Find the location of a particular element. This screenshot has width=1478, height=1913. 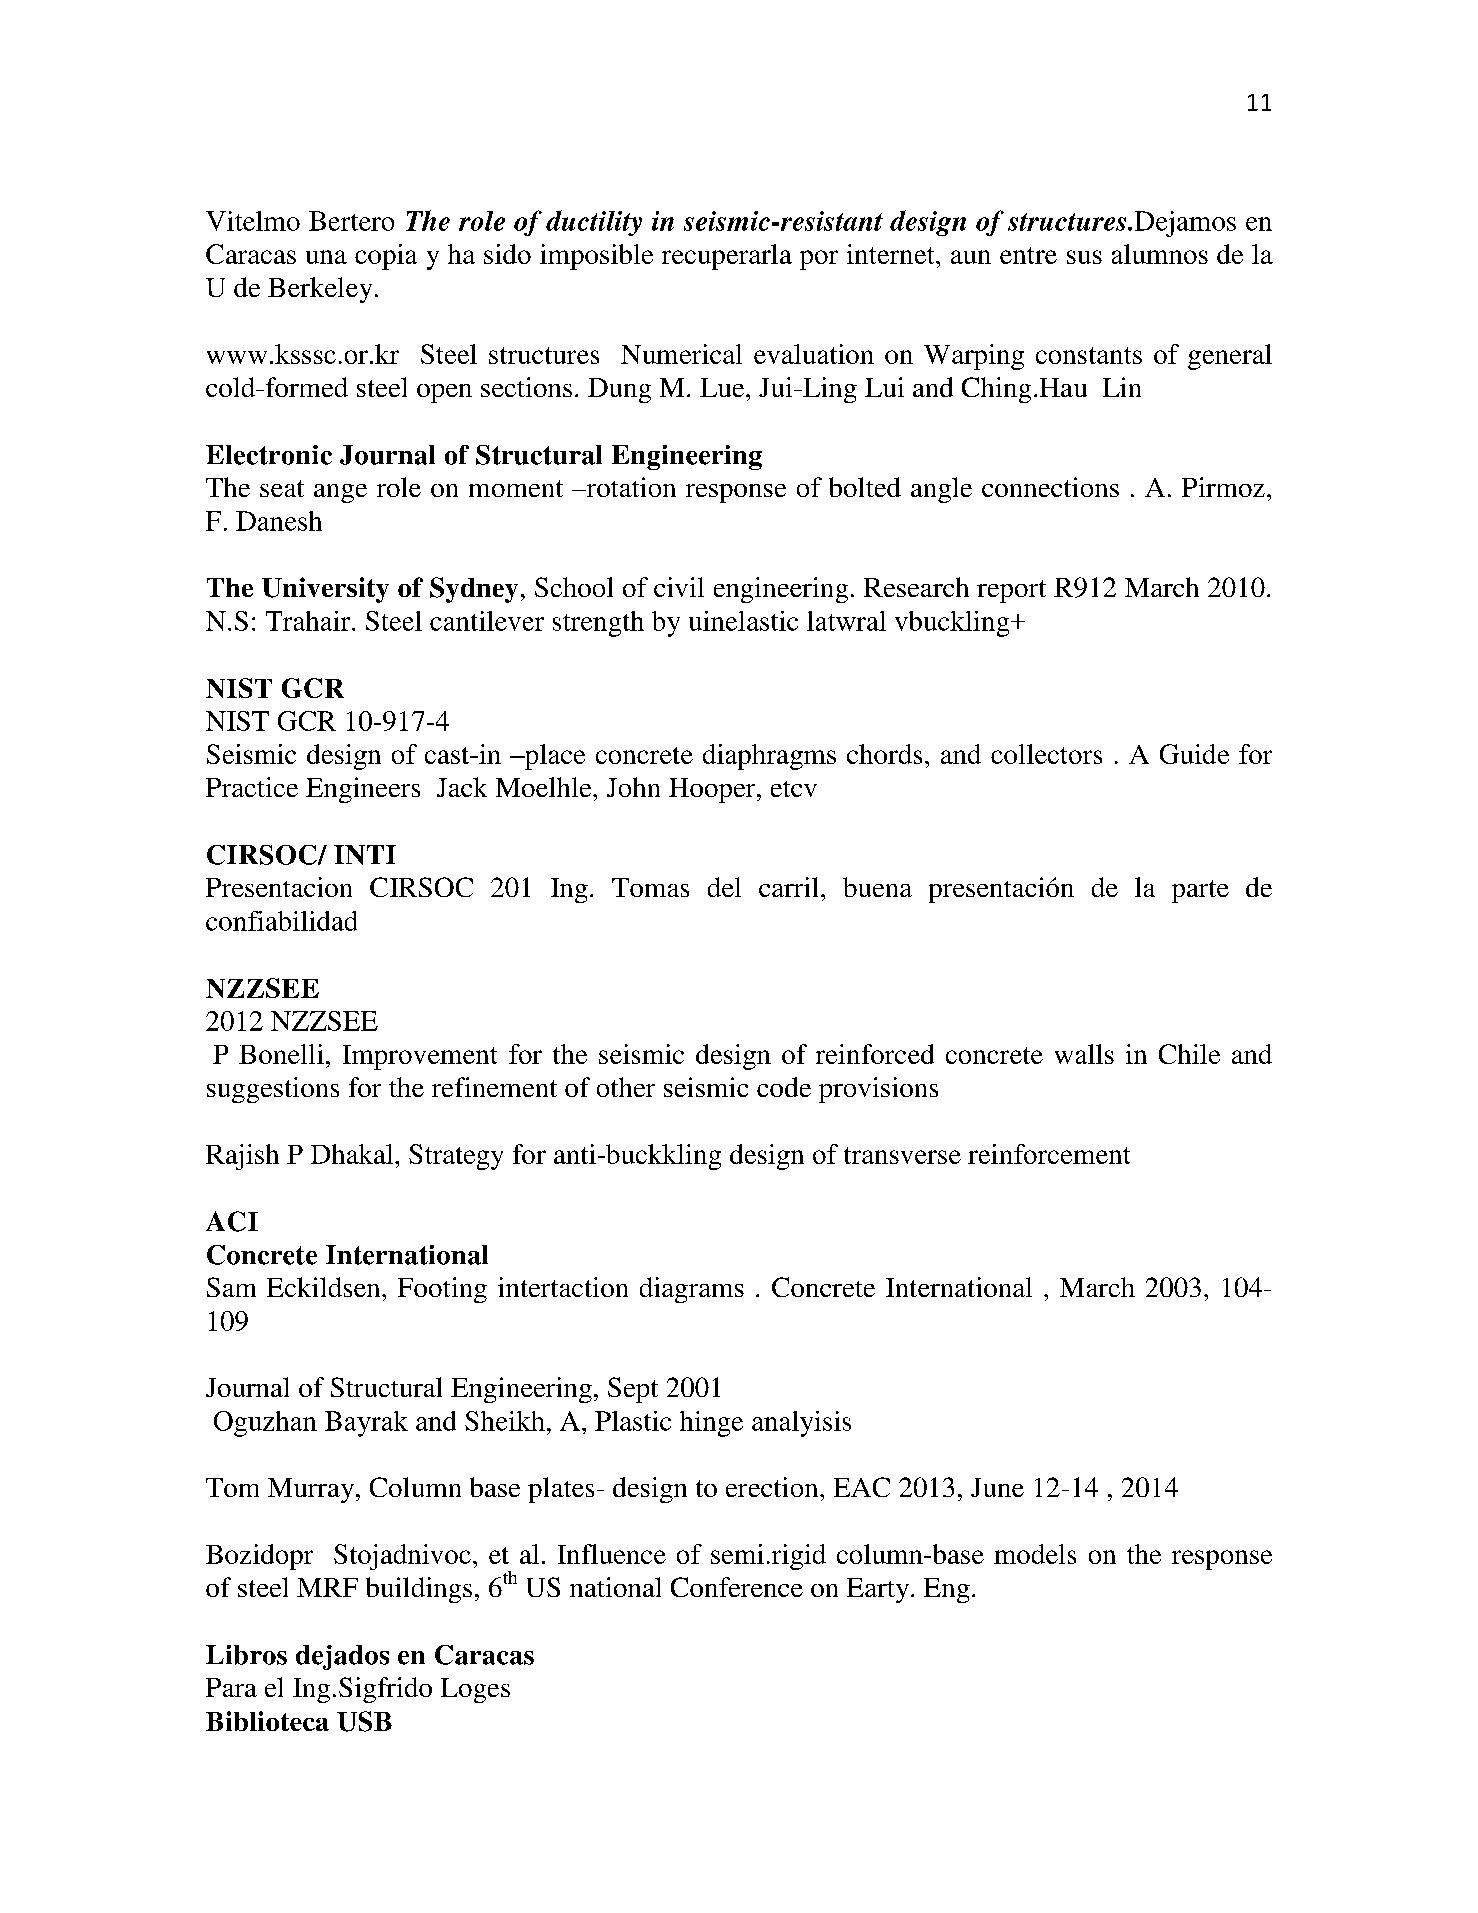

University is located at coordinates (325, 590).
